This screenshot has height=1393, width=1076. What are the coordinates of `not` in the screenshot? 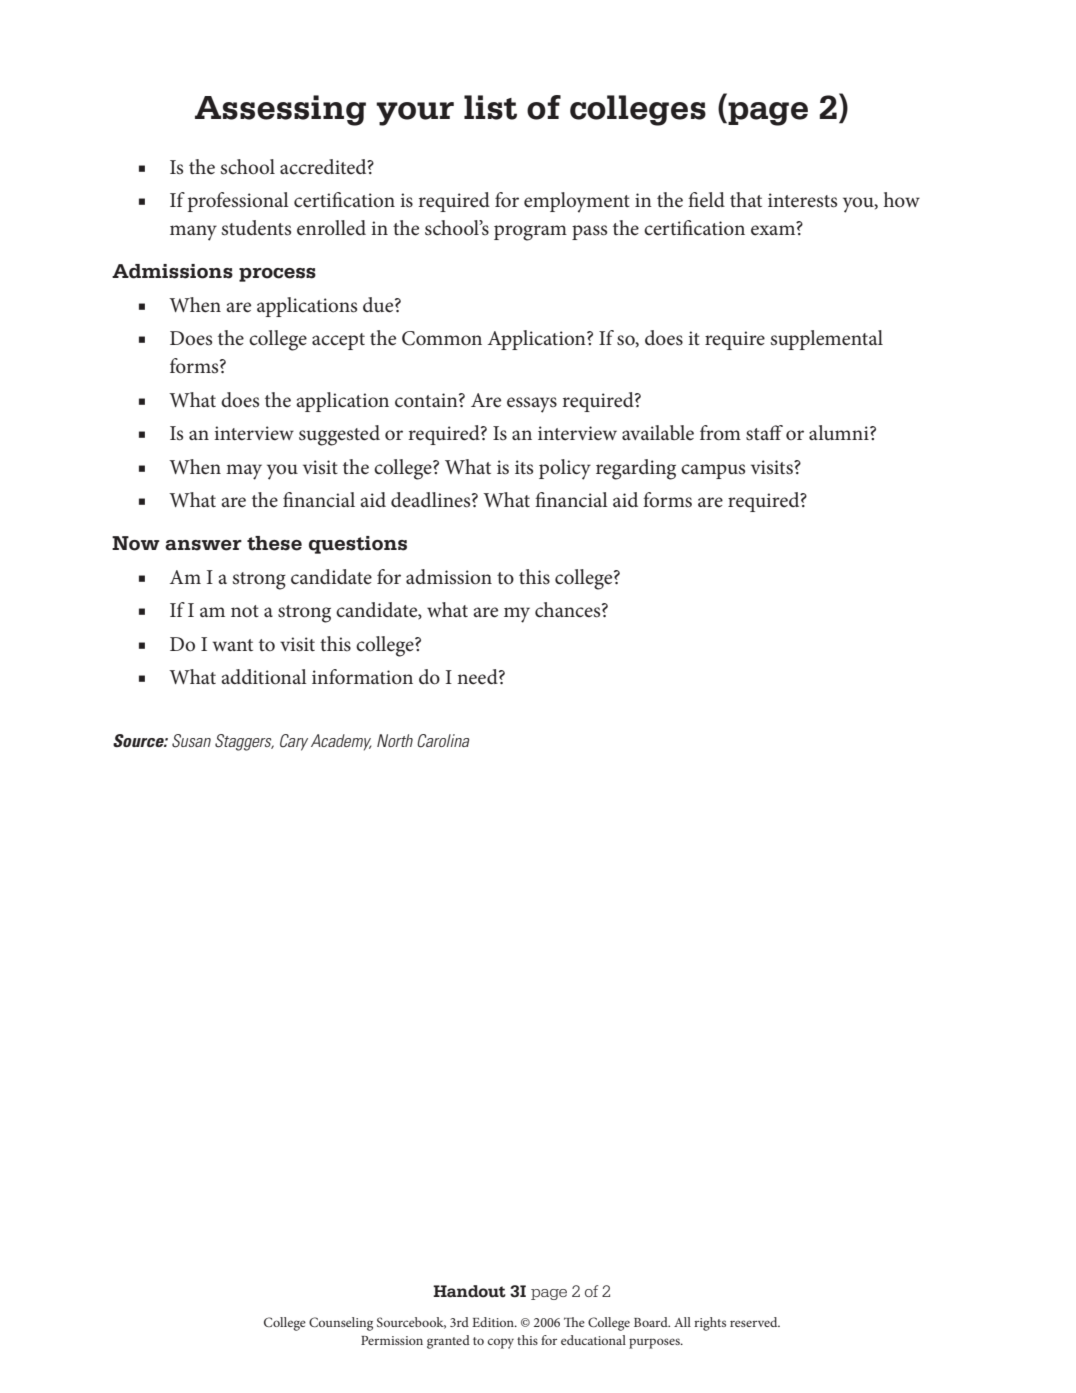 It's located at (245, 611).
